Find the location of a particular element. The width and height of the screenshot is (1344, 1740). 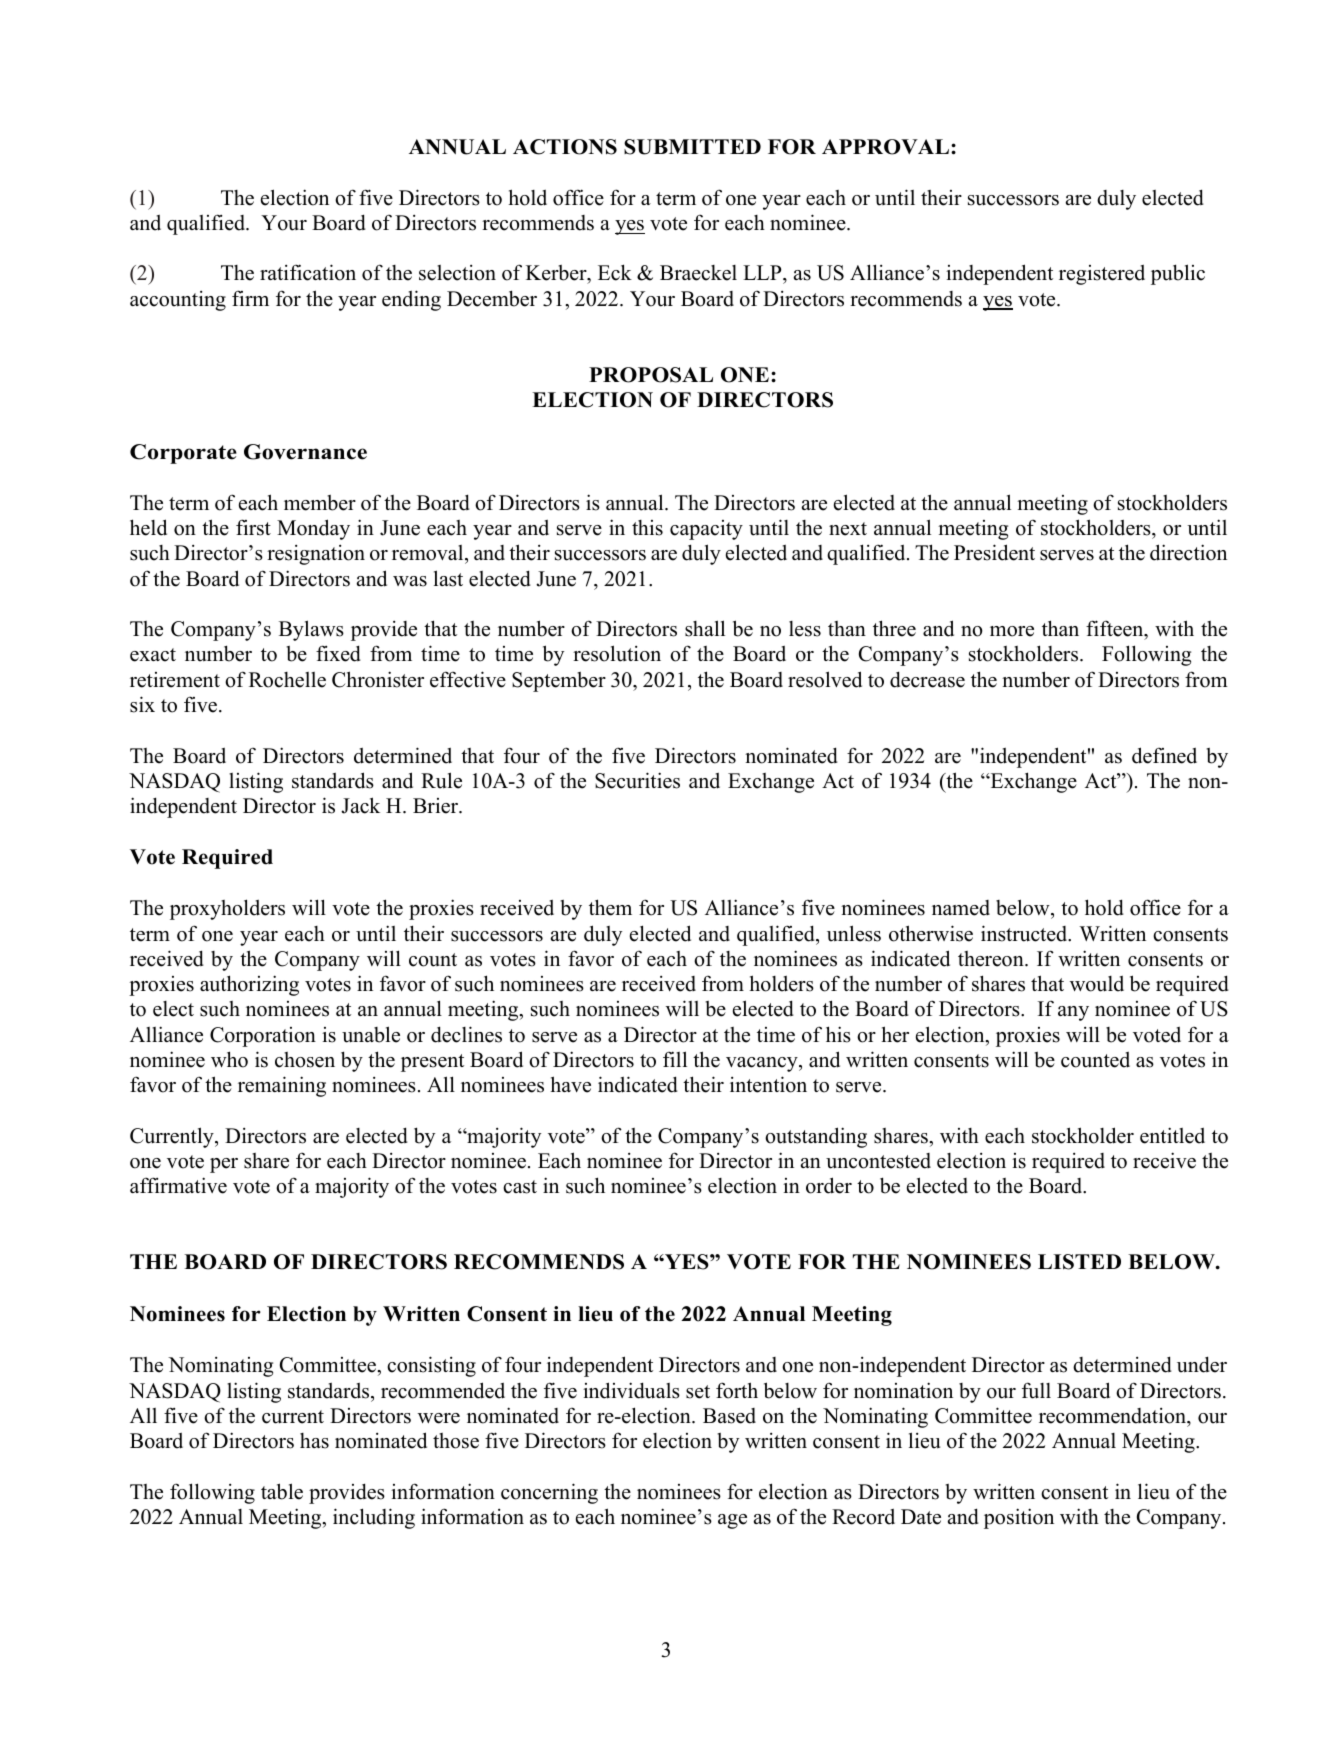

Securities is located at coordinates (637, 780).
